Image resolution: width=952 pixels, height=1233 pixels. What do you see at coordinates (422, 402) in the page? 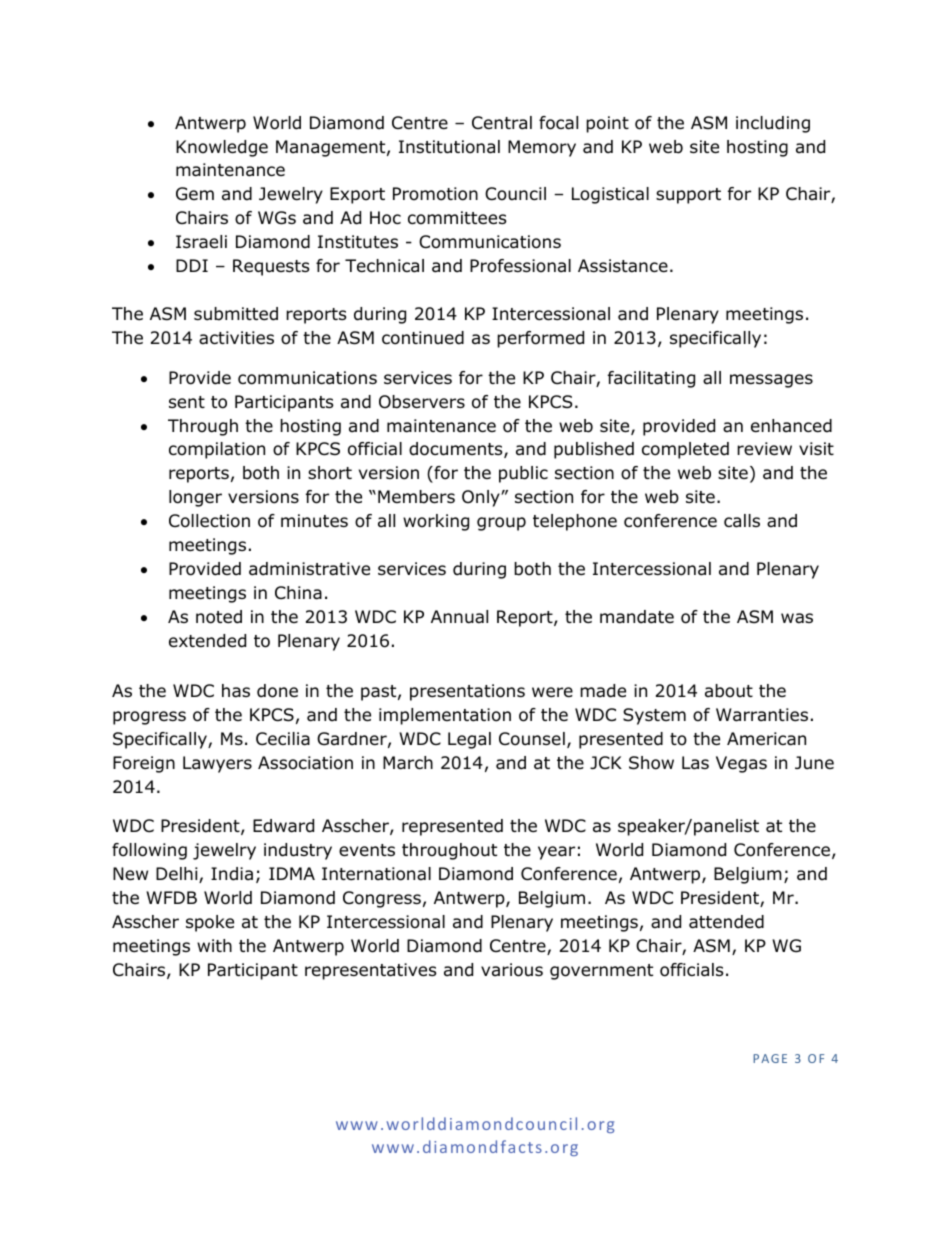
I see `Observers` at bounding box center [422, 402].
